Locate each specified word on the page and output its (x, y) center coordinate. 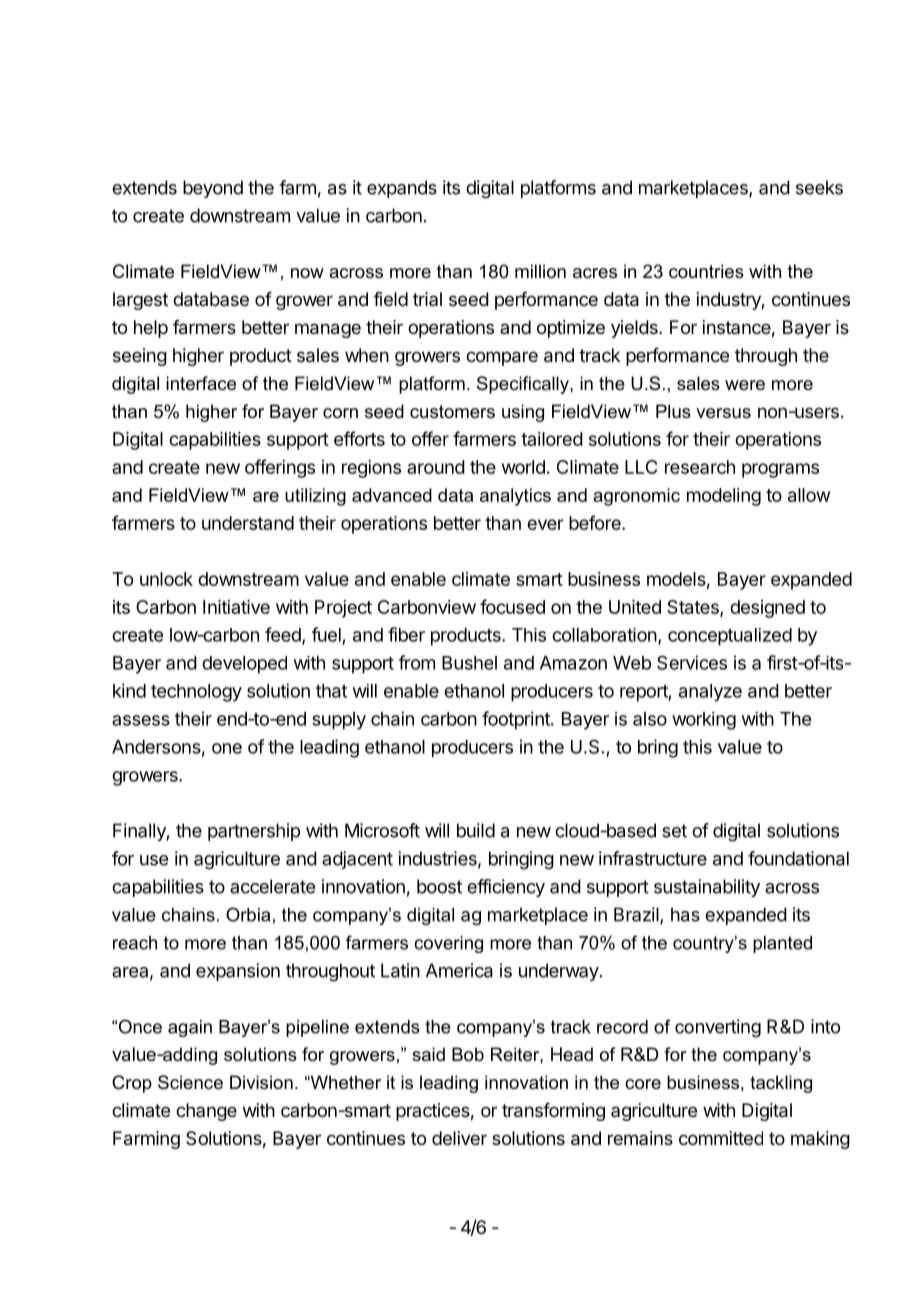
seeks (819, 187)
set (674, 831)
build (476, 830)
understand (248, 523)
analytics (515, 497)
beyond (213, 189)
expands (402, 189)
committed (721, 1138)
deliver (459, 1138)
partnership (254, 832)
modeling (724, 497)
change (206, 1112)
